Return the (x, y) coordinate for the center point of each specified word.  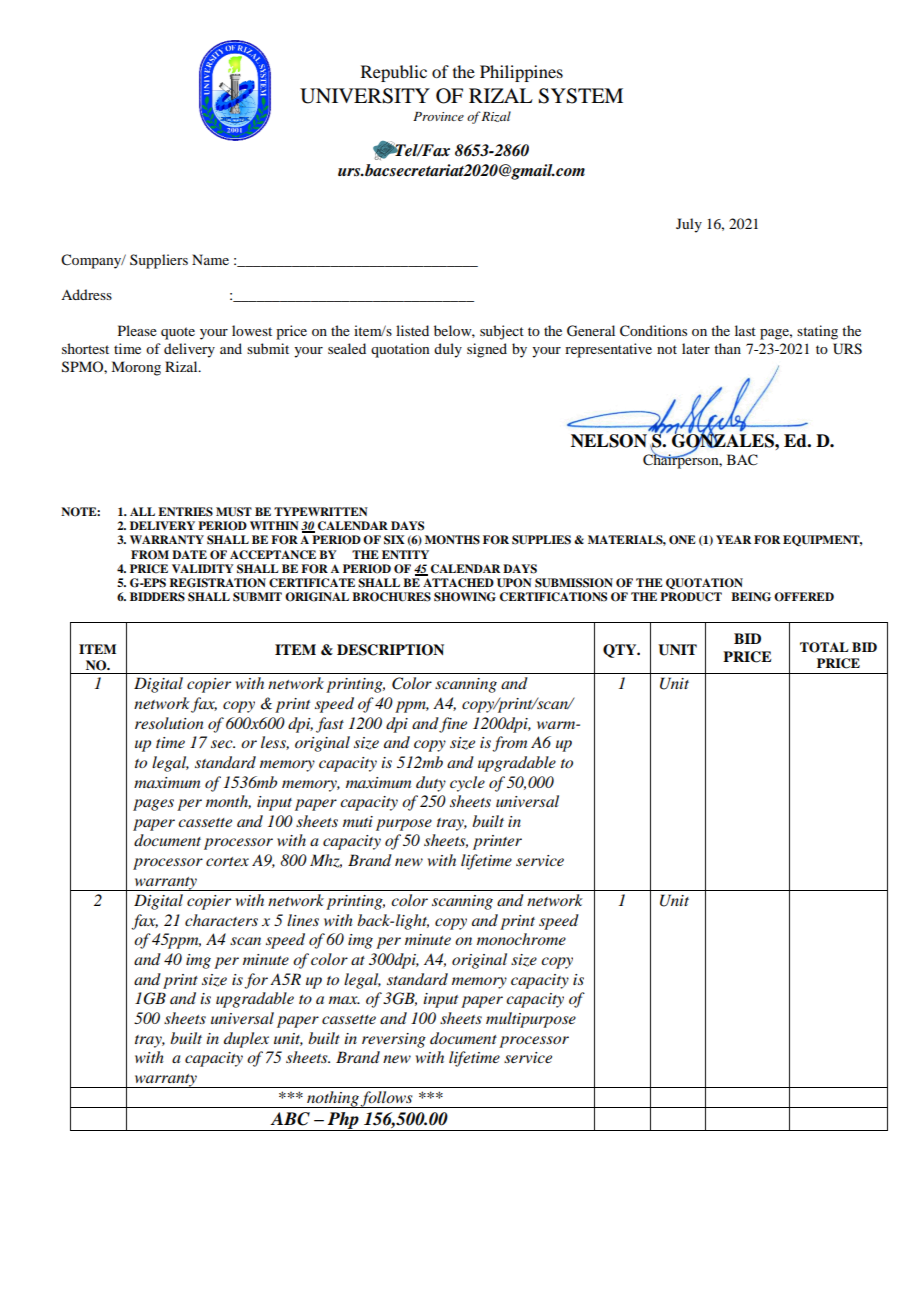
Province (438, 116)
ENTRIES (185, 512)
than (727, 348)
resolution (169, 723)
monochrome (521, 939)
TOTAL (824, 647)
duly (448, 350)
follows (387, 1099)
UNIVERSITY (365, 96)
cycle (467, 784)
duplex (246, 1040)
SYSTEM (580, 96)
